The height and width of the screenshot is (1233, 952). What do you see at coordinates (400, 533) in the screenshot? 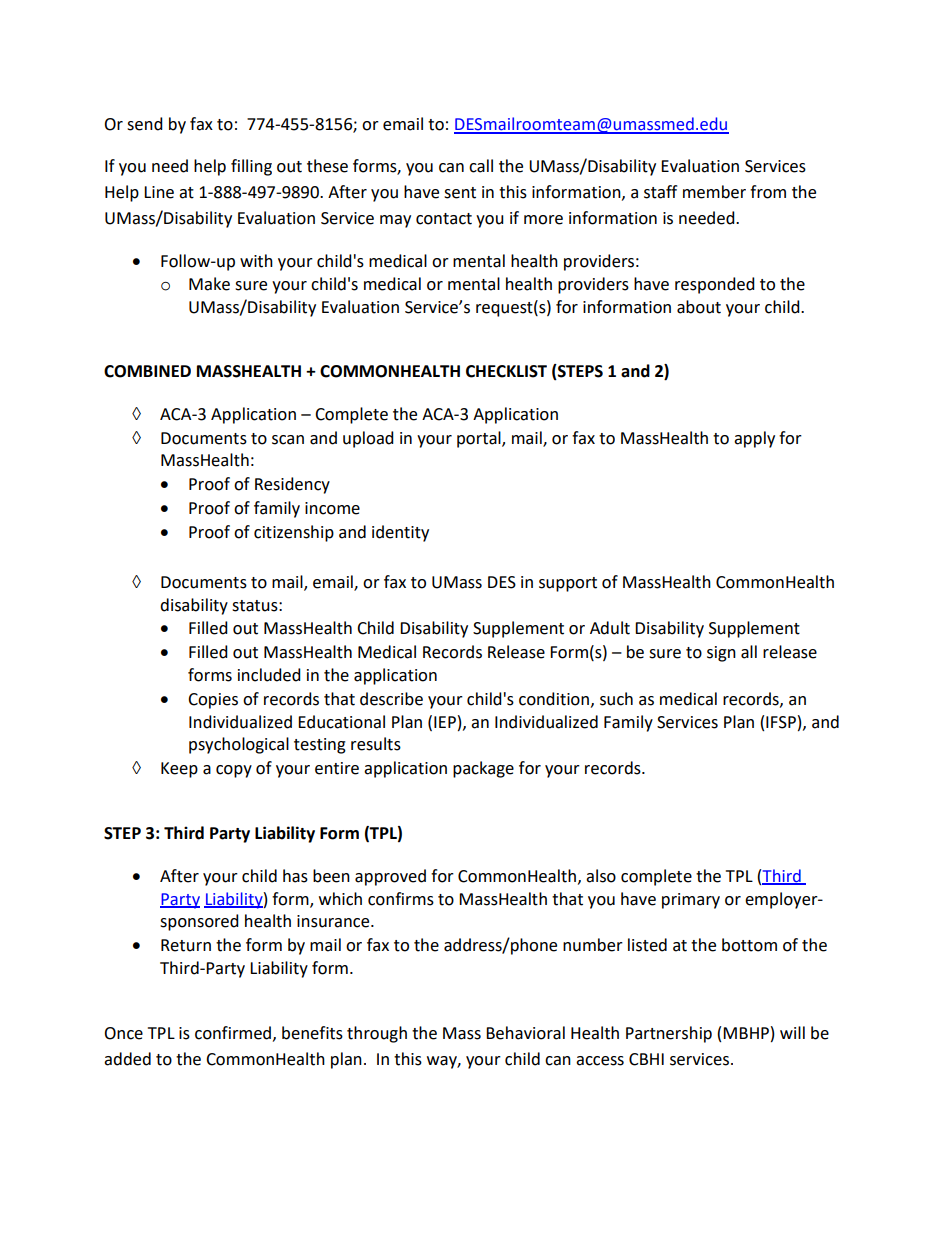
I see `identity` at bounding box center [400, 533].
